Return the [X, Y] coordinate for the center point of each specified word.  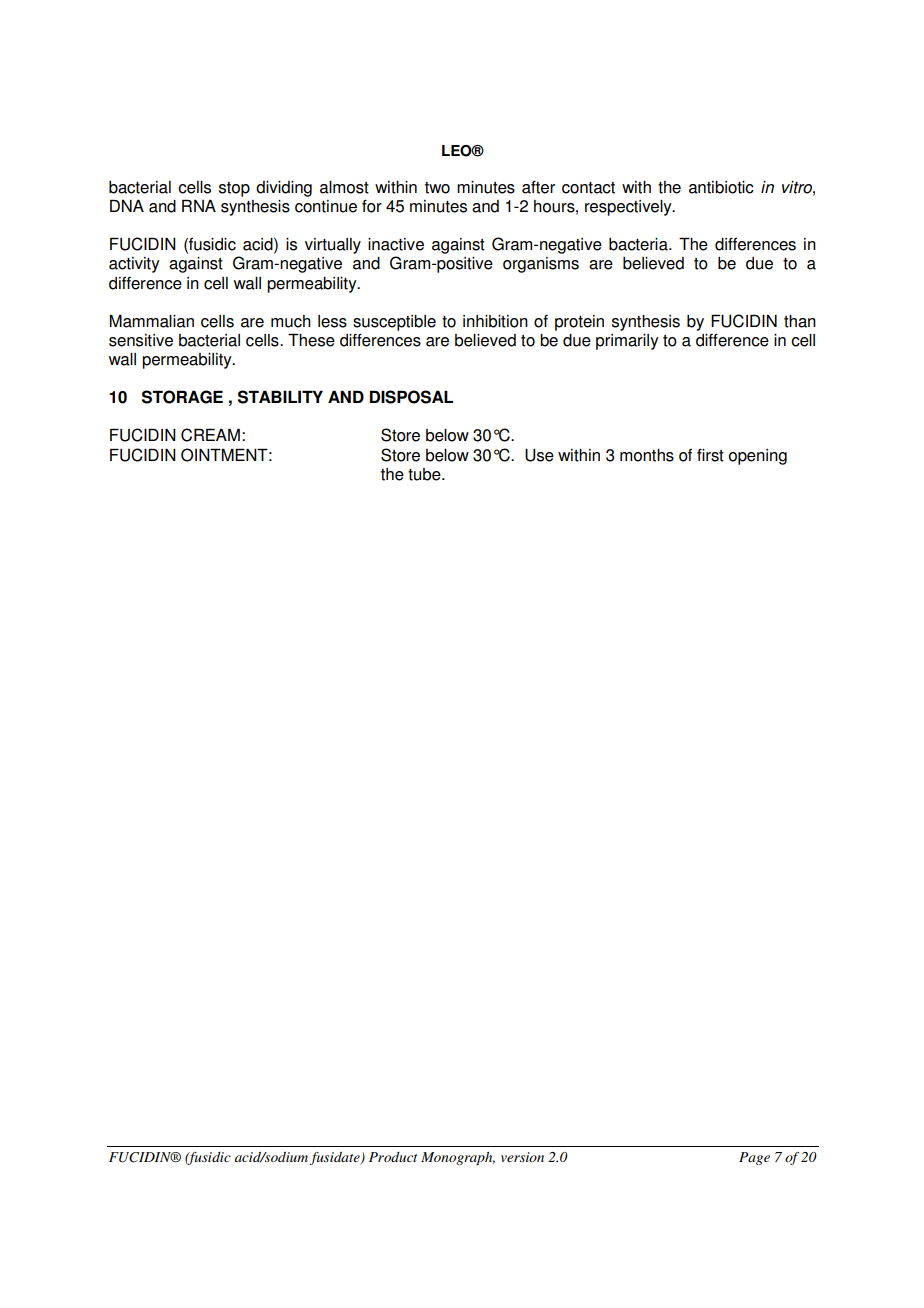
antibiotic [721, 187]
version [522, 1157]
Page [754, 1158]
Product [393, 1157]
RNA [199, 205]
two [437, 188]
